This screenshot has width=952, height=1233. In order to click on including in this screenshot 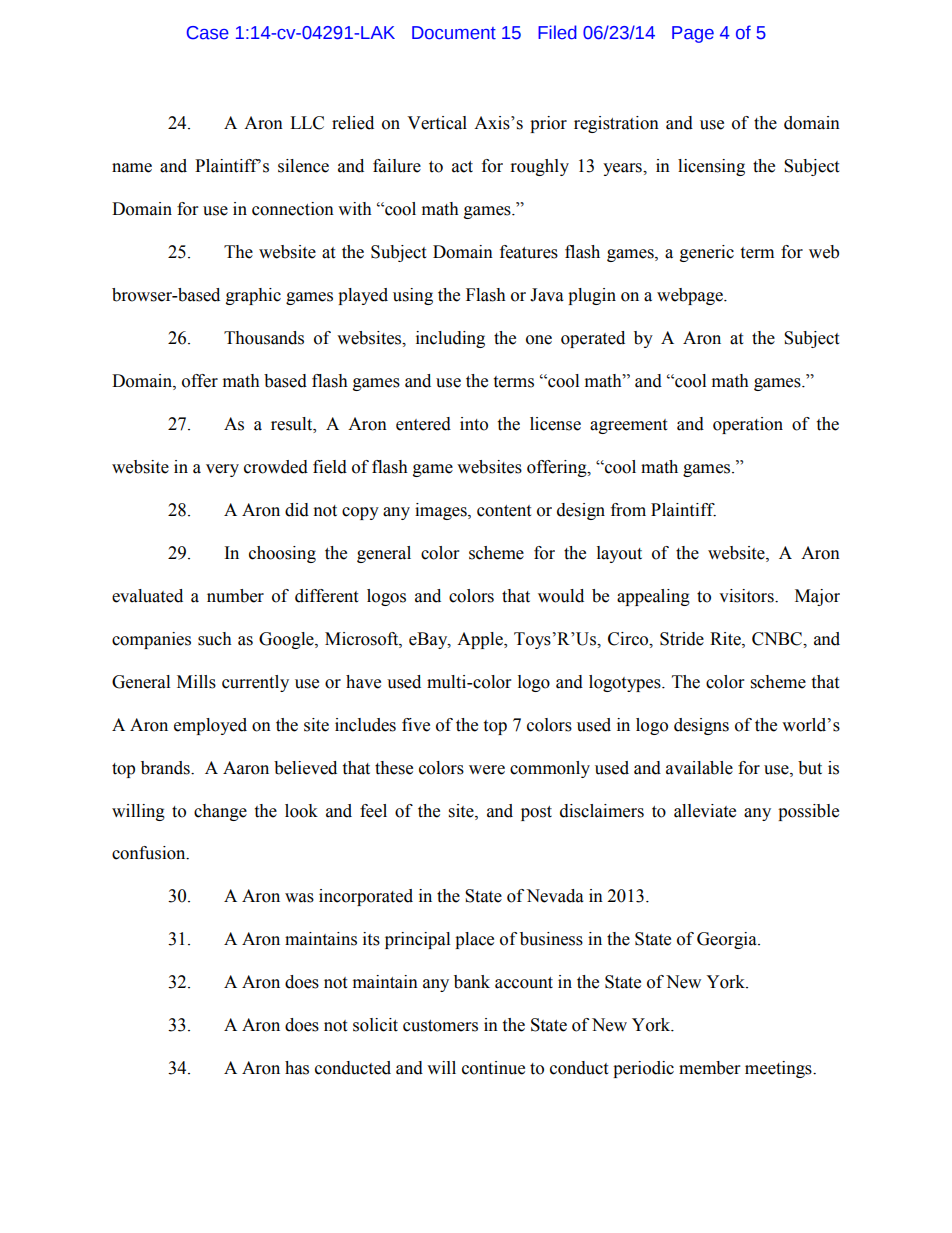, I will do `click(450, 339)`.
